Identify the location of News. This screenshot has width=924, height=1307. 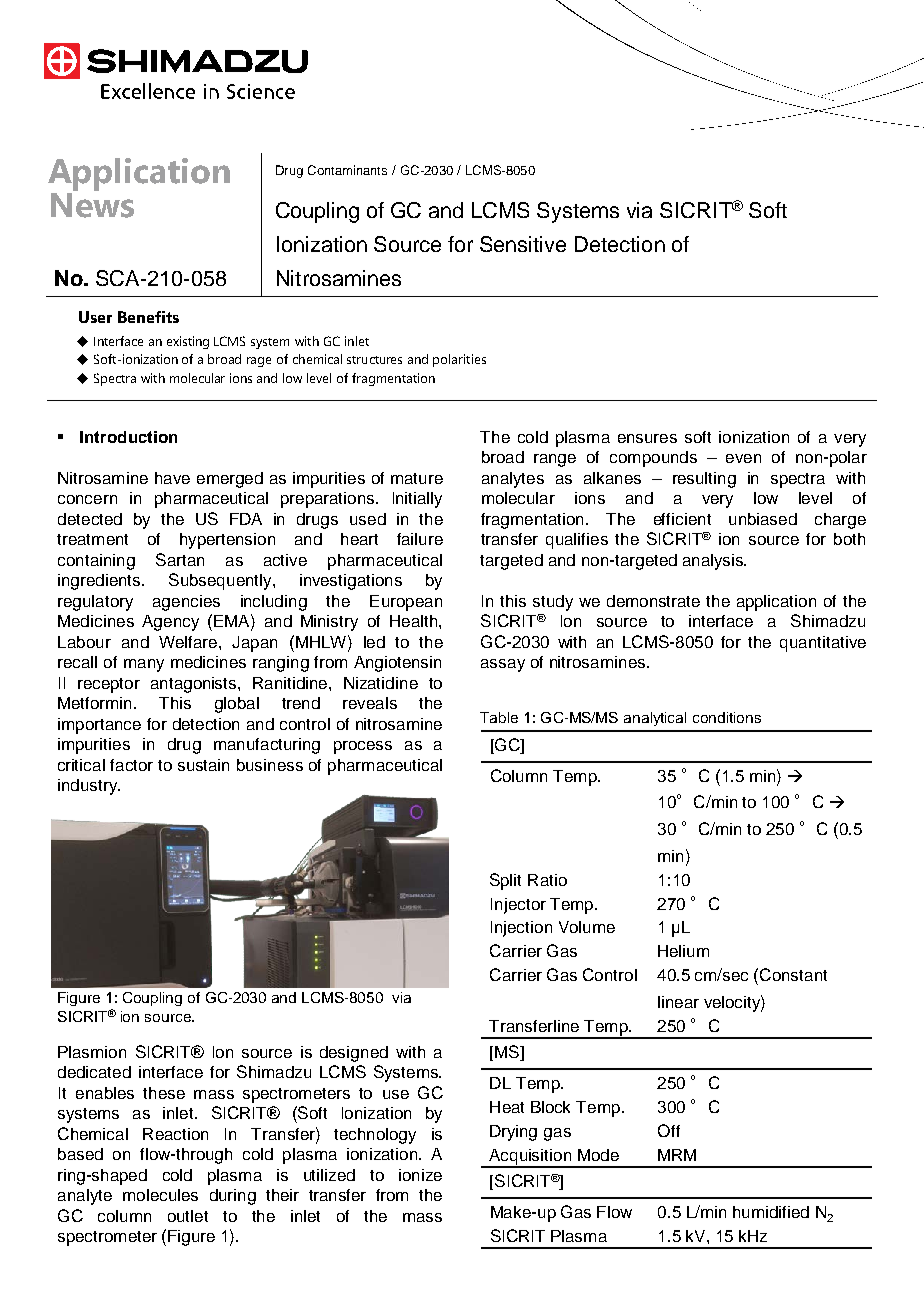
(92, 204).
